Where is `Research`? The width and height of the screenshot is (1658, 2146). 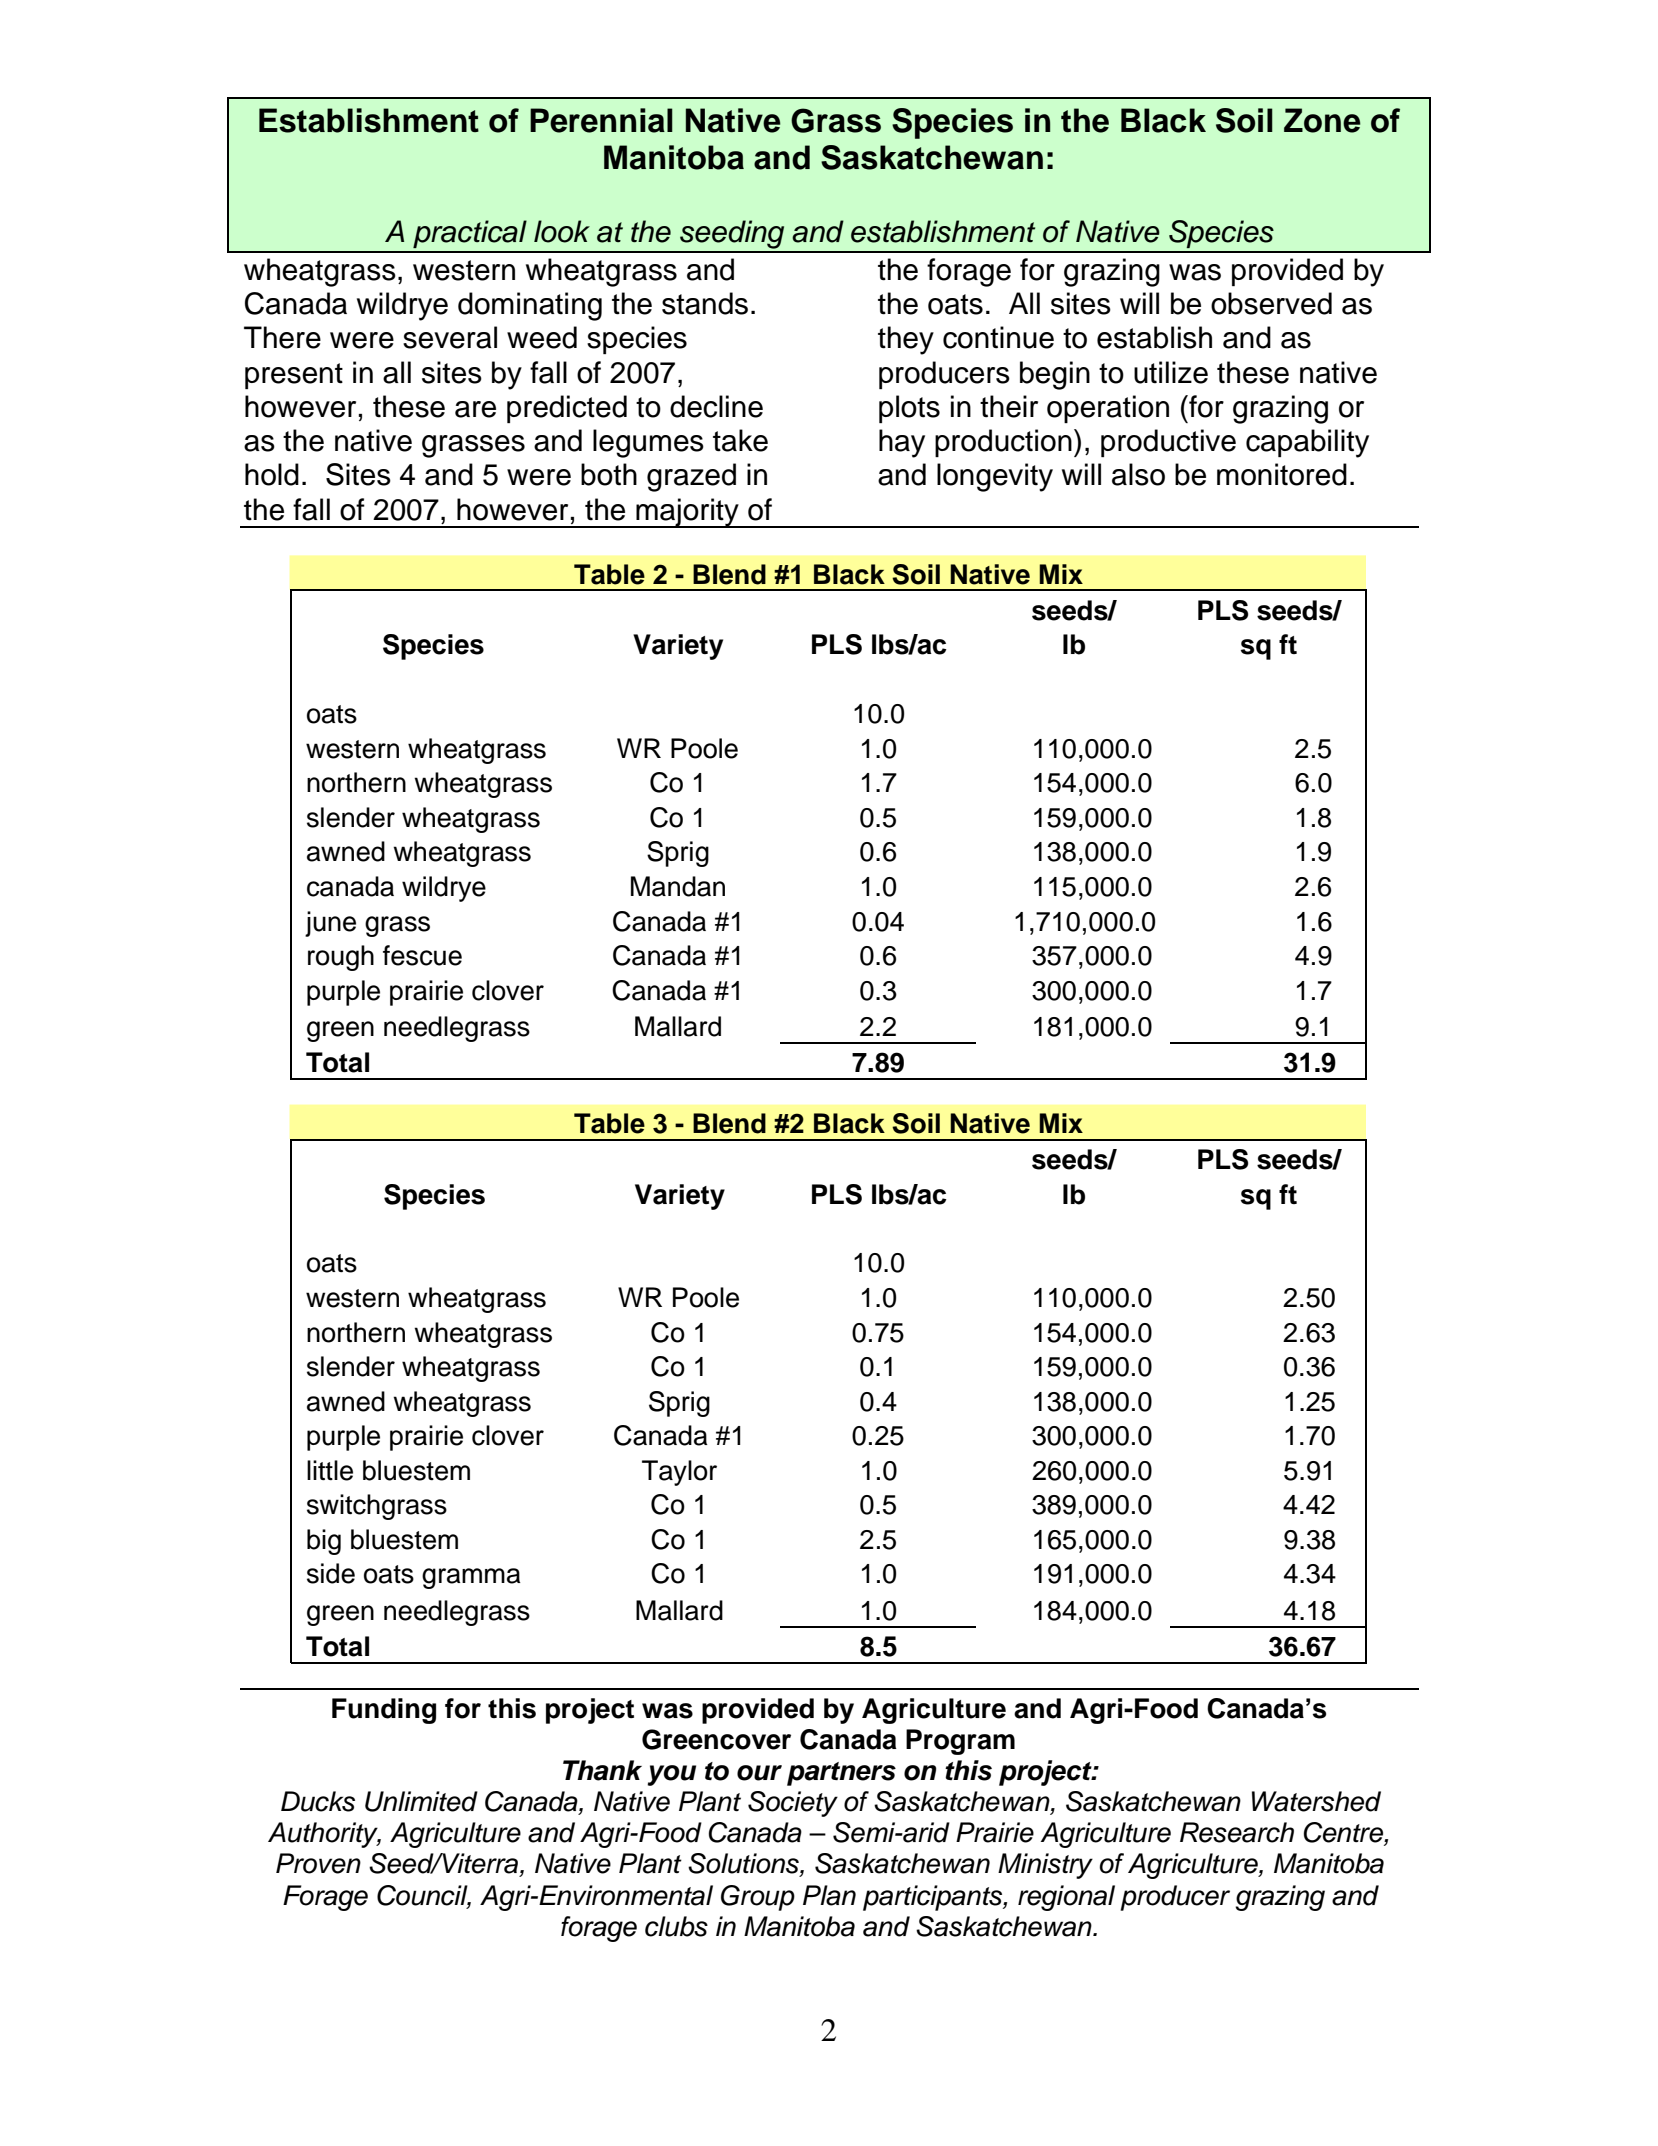
Research is located at coordinates (1237, 1832).
